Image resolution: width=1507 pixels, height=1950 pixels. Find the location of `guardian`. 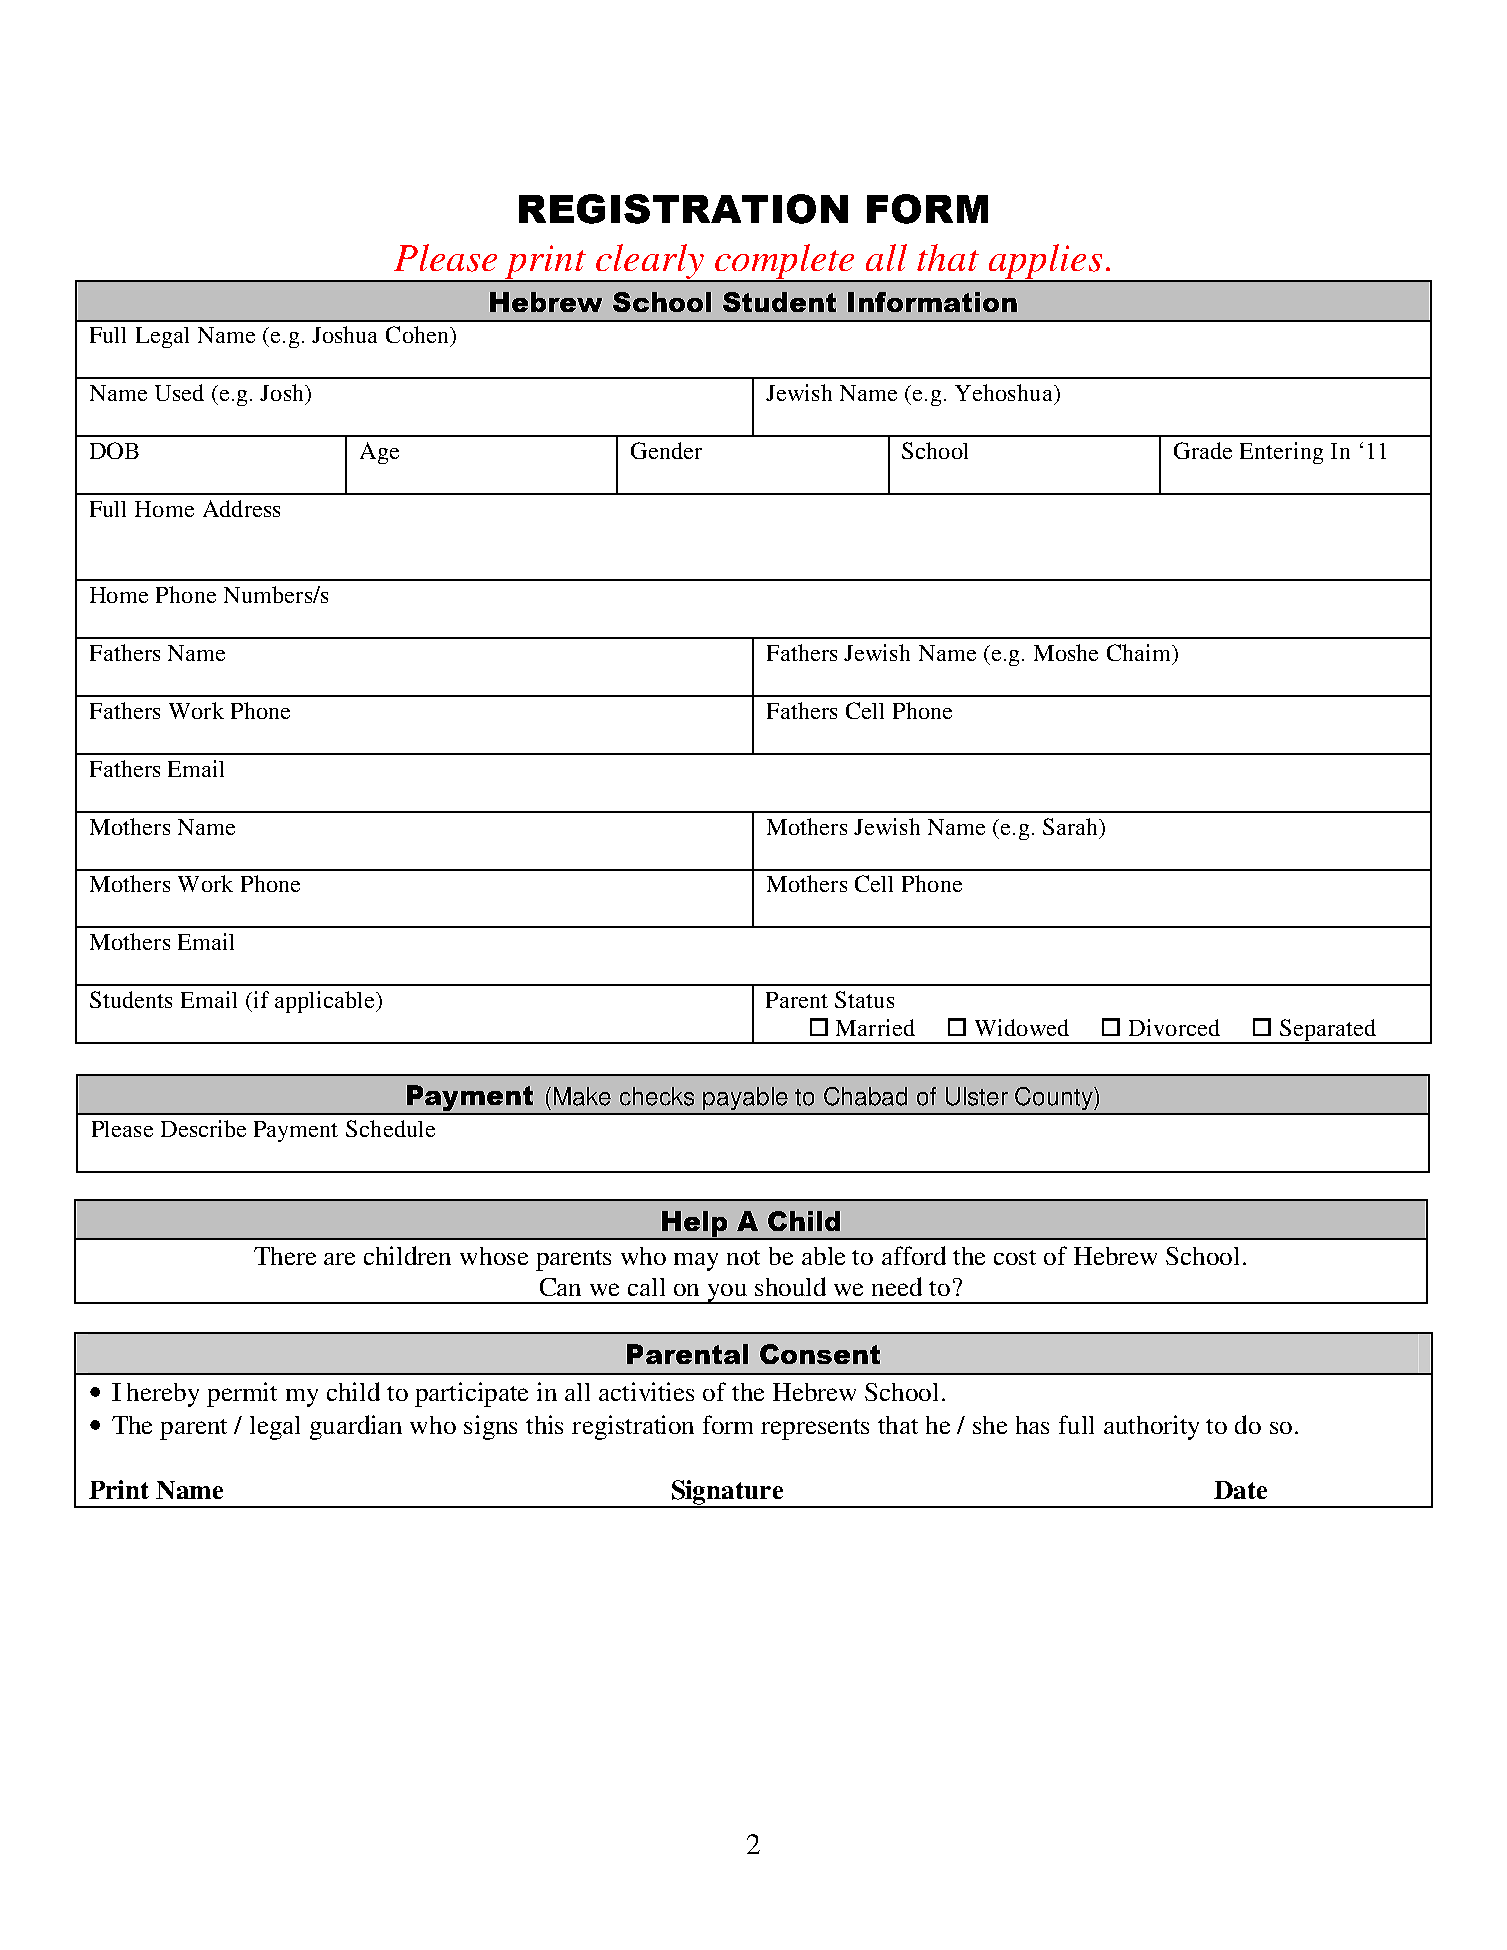

guardian is located at coordinates (356, 1427).
